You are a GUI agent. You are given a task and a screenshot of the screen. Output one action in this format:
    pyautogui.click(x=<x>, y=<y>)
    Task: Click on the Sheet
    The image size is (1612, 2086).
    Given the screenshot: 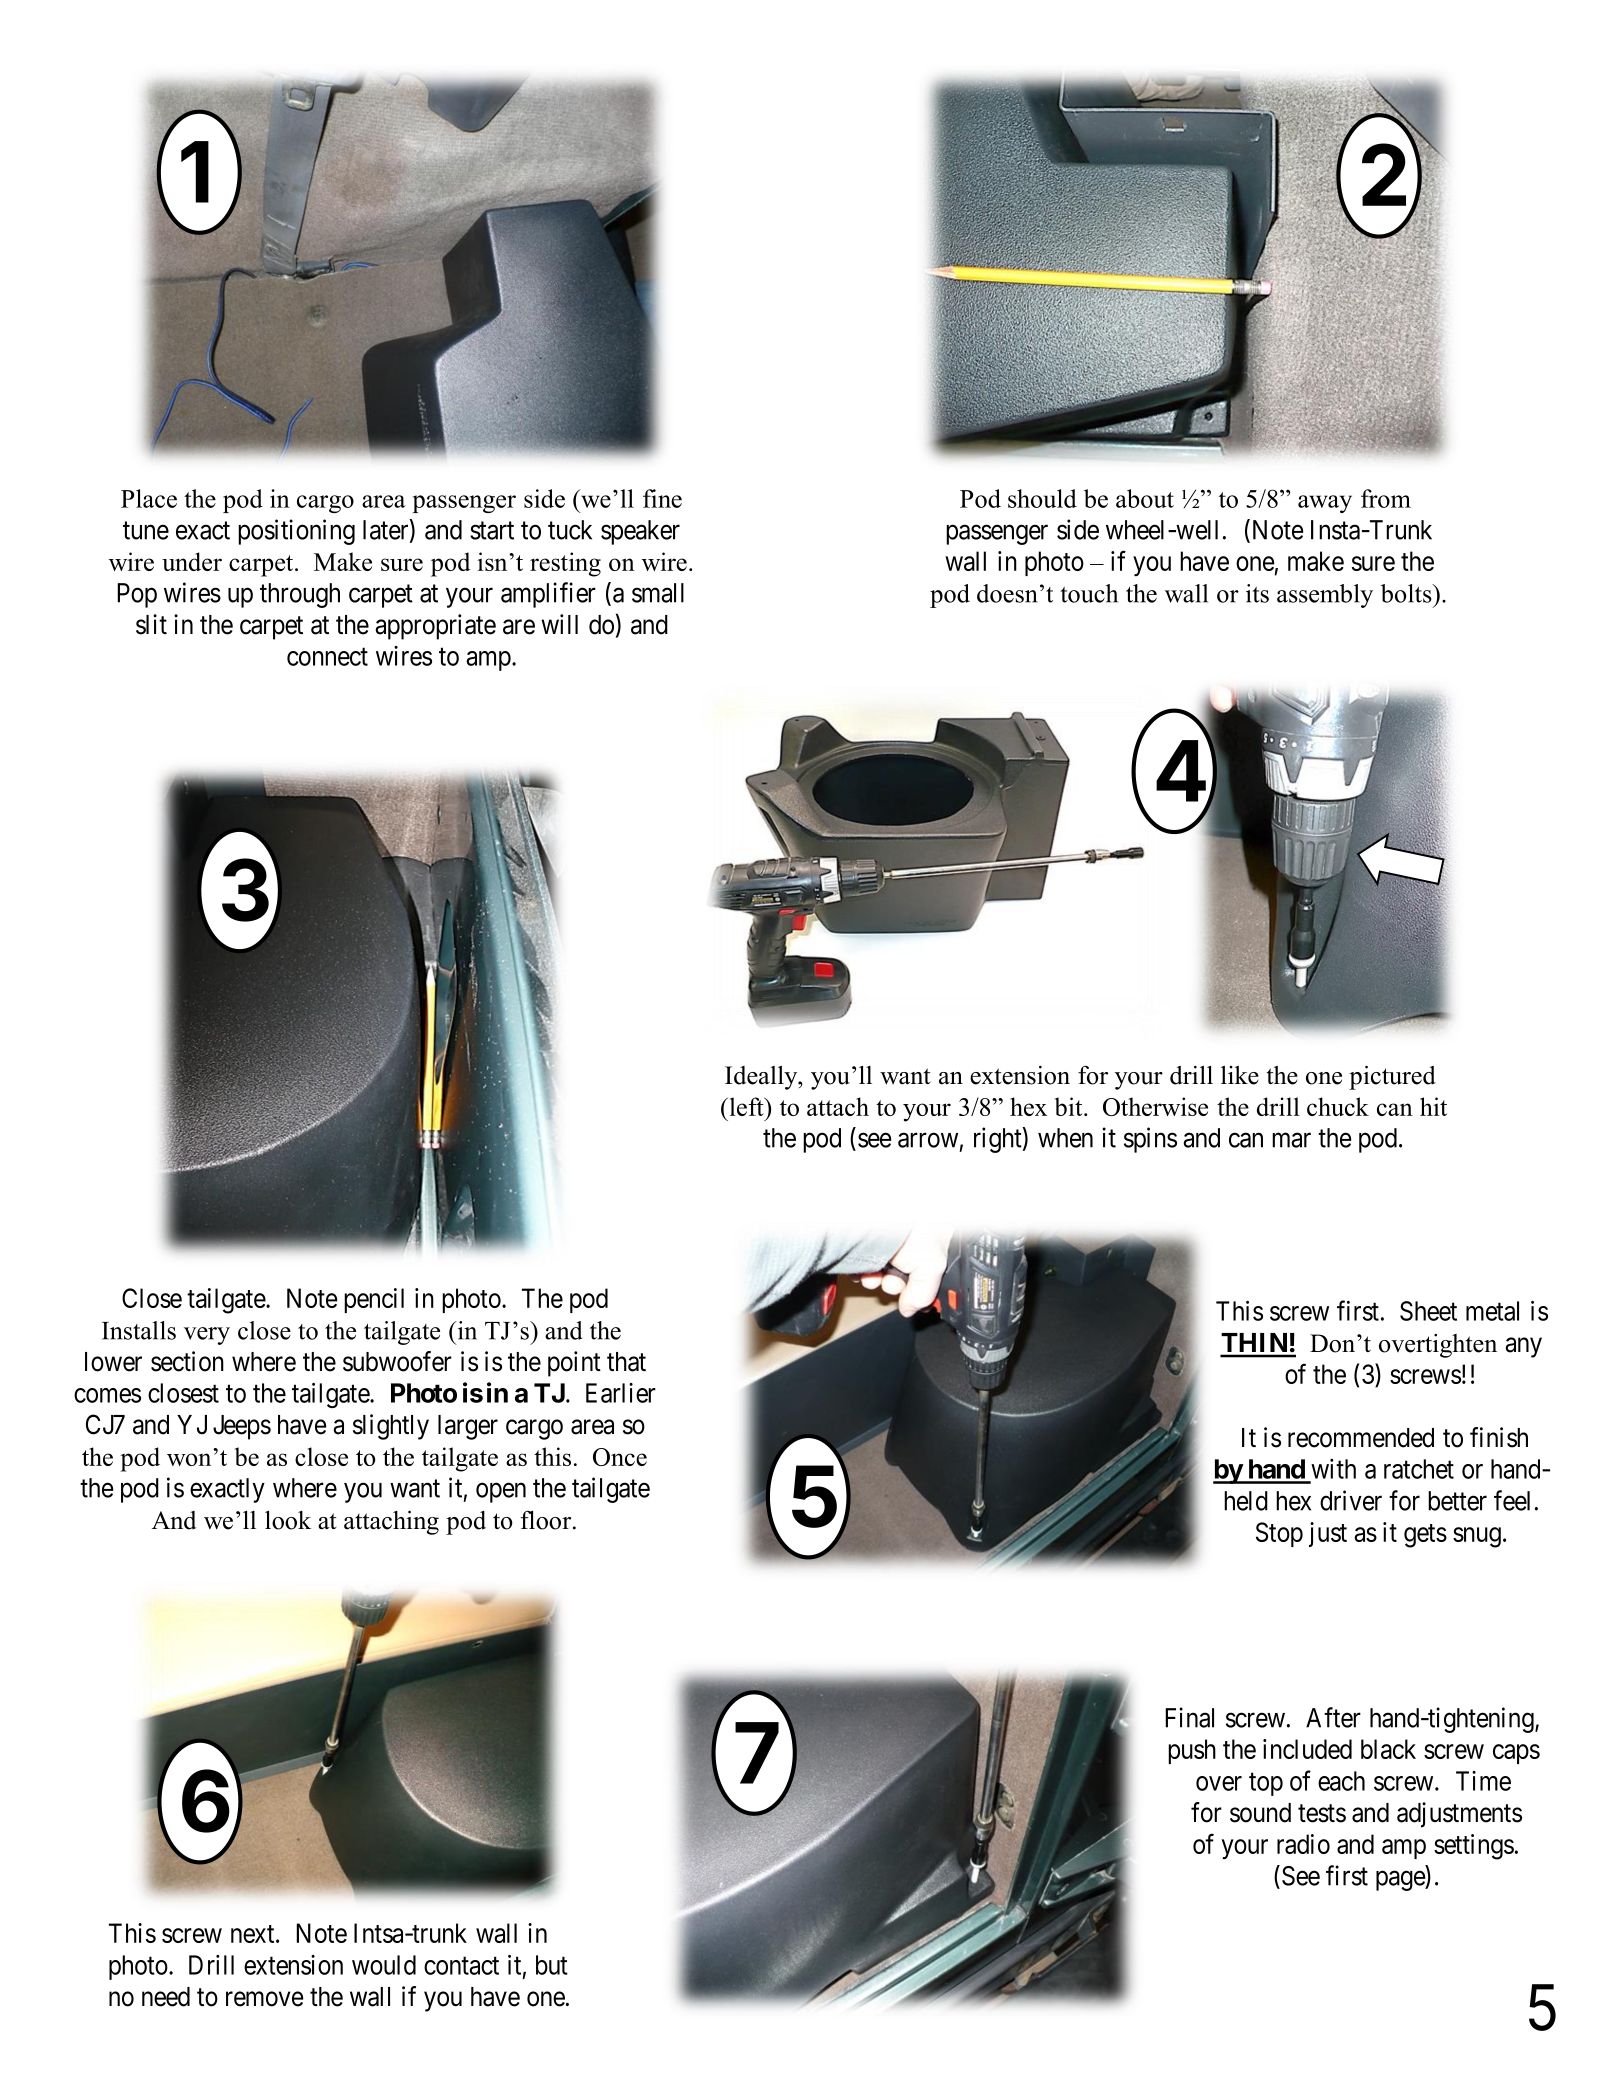 What is the action you would take?
    pyautogui.click(x=1428, y=1311)
